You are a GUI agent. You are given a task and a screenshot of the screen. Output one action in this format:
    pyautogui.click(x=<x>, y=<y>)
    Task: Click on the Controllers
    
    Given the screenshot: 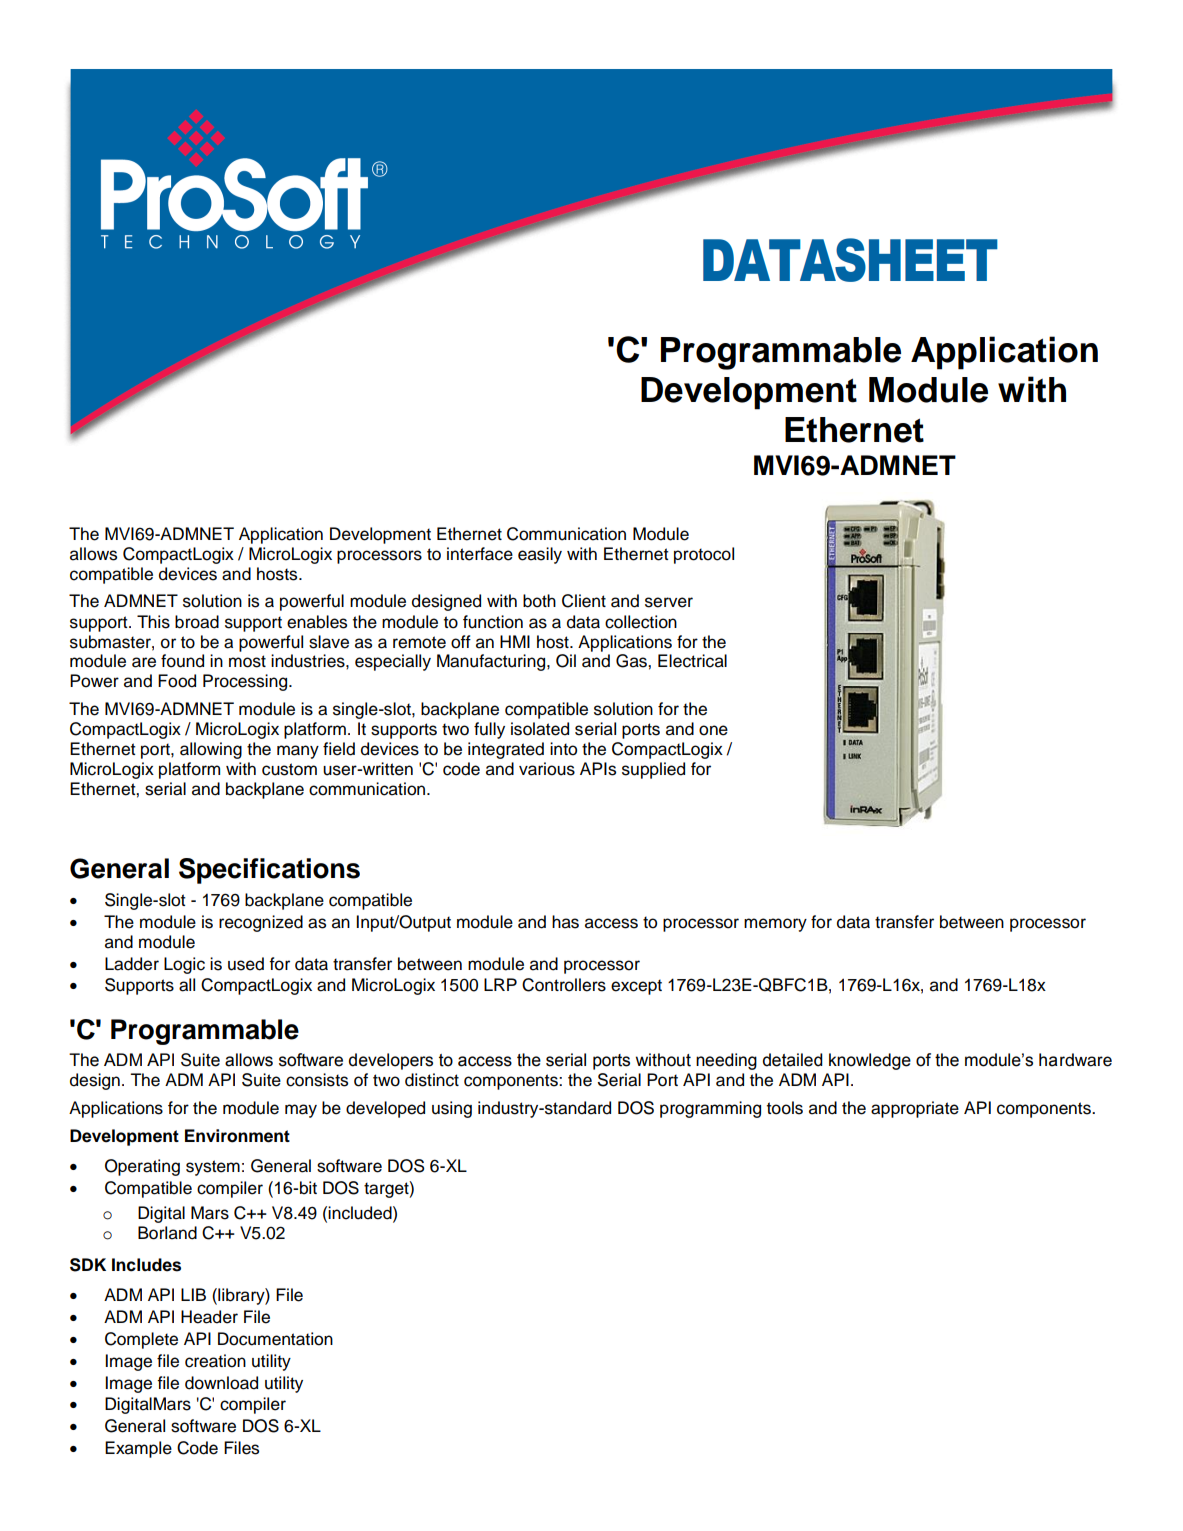 What is the action you would take?
    pyautogui.click(x=564, y=985)
